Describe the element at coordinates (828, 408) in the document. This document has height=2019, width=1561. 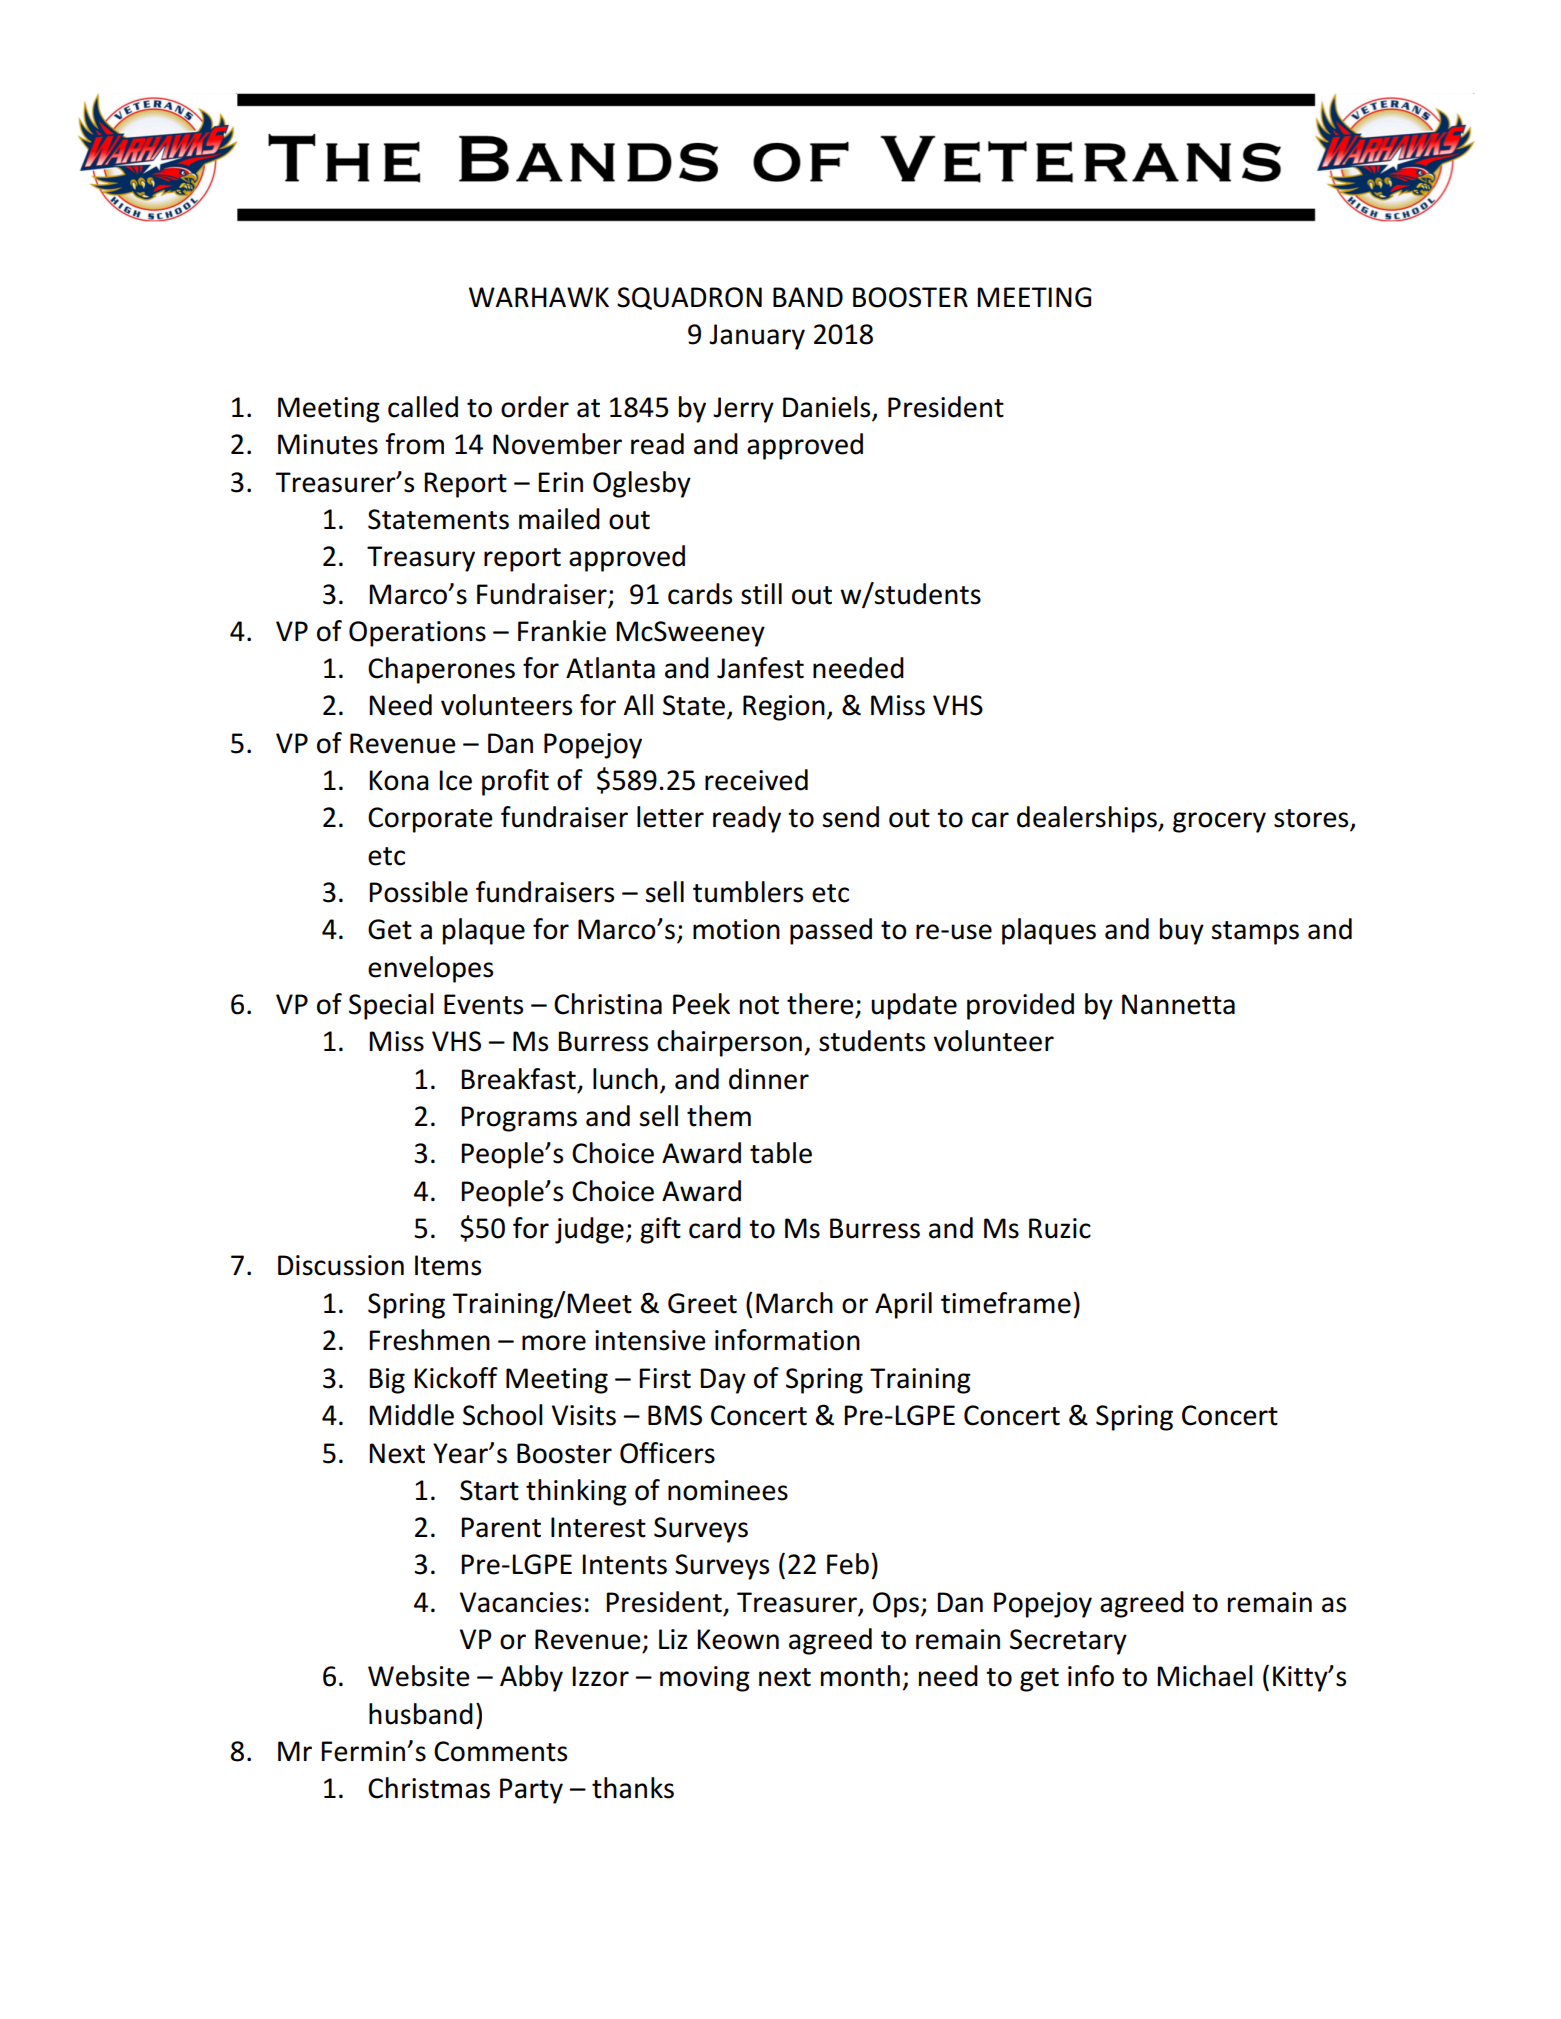
I see `Daniels` at that location.
